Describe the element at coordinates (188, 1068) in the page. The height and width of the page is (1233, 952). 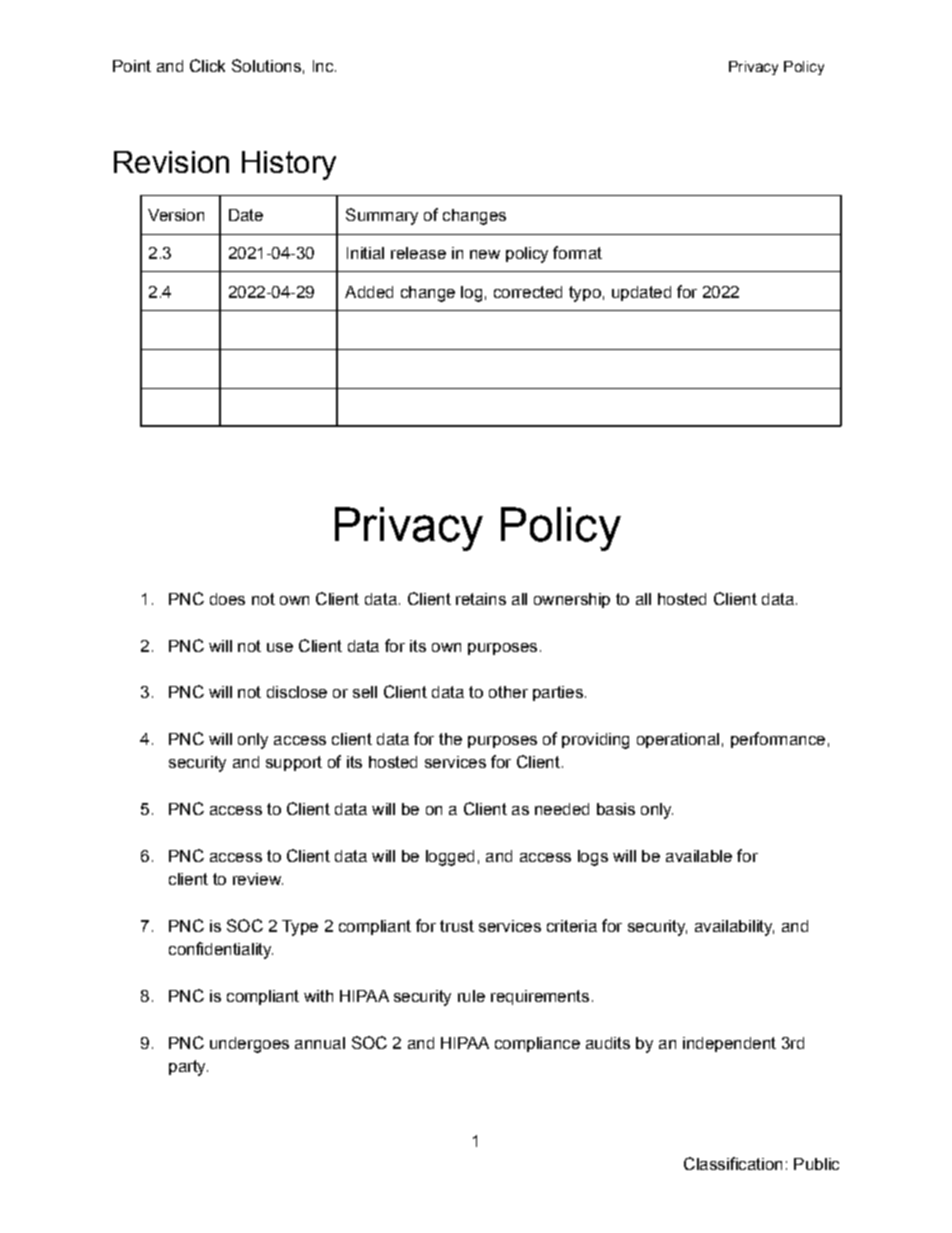
I see `party` at that location.
